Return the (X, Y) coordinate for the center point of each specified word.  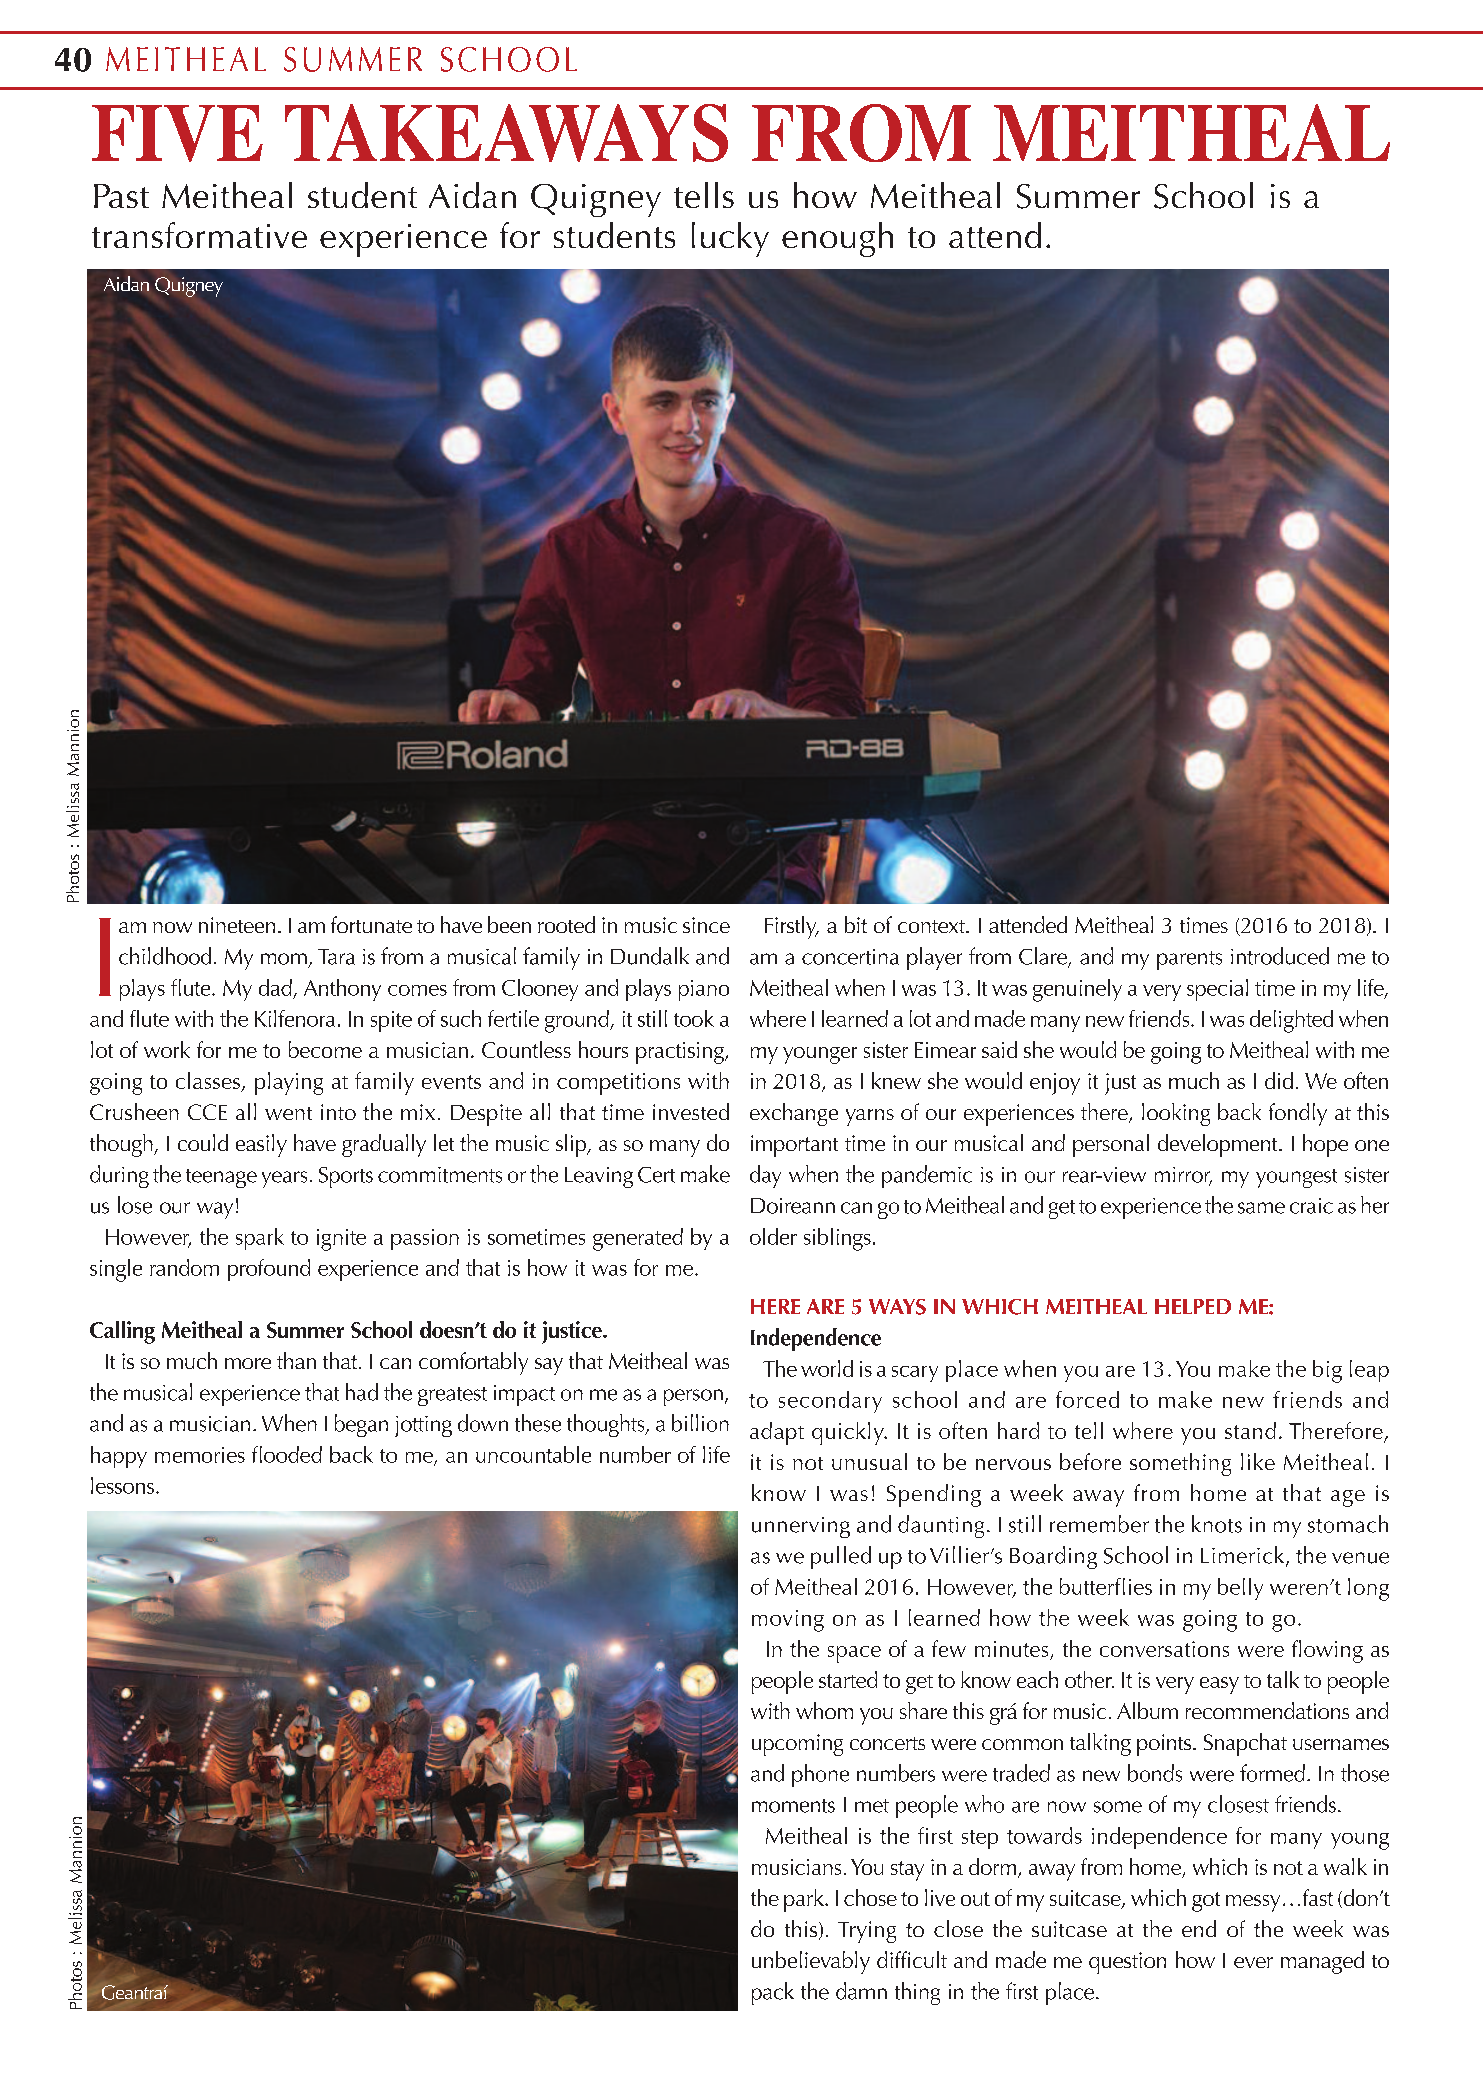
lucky (730, 239)
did (1279, 1080)
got (1206, 1902)
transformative (199, 235)
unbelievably (811, 1962)
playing (289, 1083)
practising (681, 1053)
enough (837, 239)
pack (773, 1993)
